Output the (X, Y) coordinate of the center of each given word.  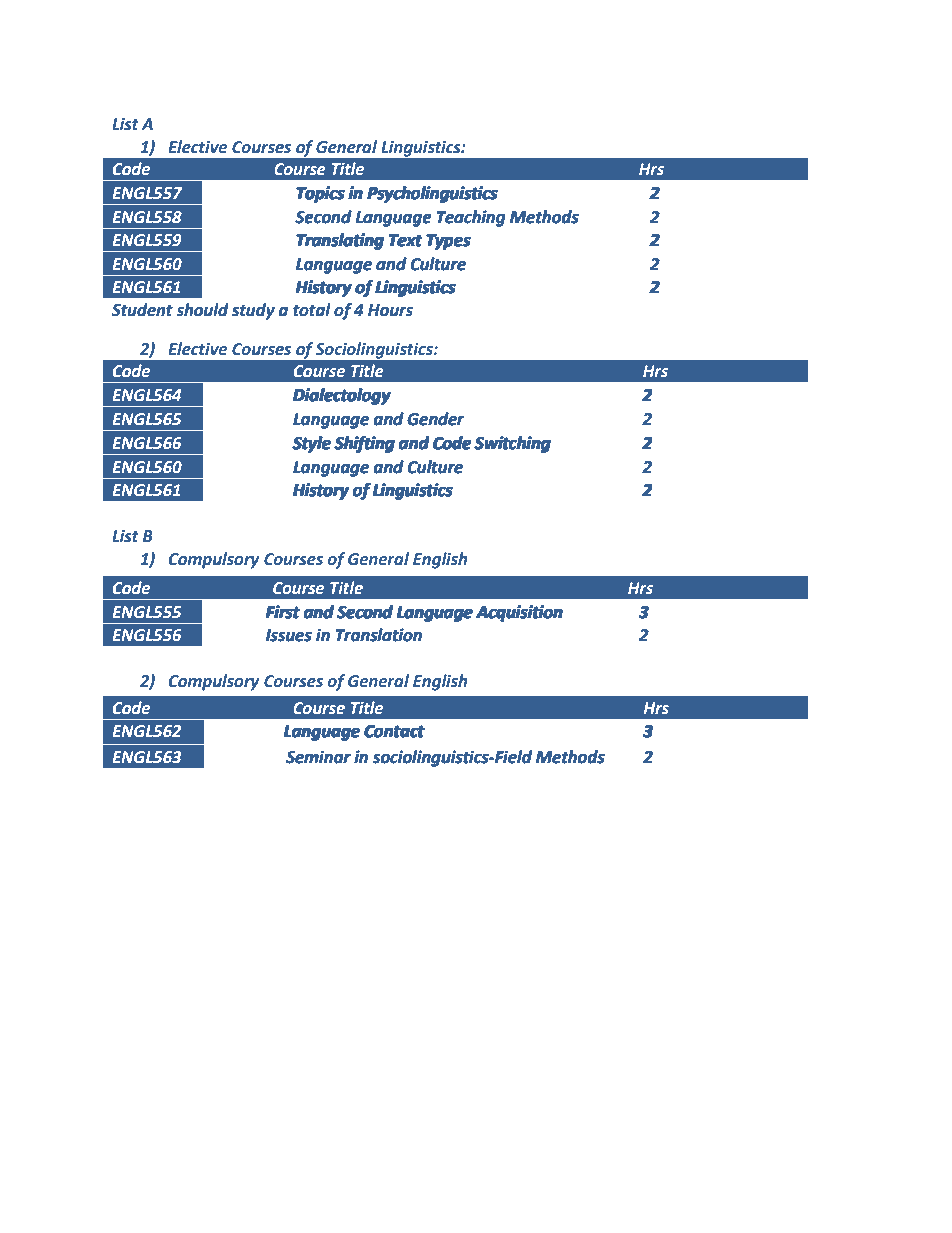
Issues (289, 635)
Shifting (365, 444)
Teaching (471, 218)
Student (142, 310)
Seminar (318, 757)
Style (312, 444)
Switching (513, 444)
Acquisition (519, 613)
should (202, 310)
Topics (320, 194)
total (312, 310)
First (283, 612)
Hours (390, 310)
